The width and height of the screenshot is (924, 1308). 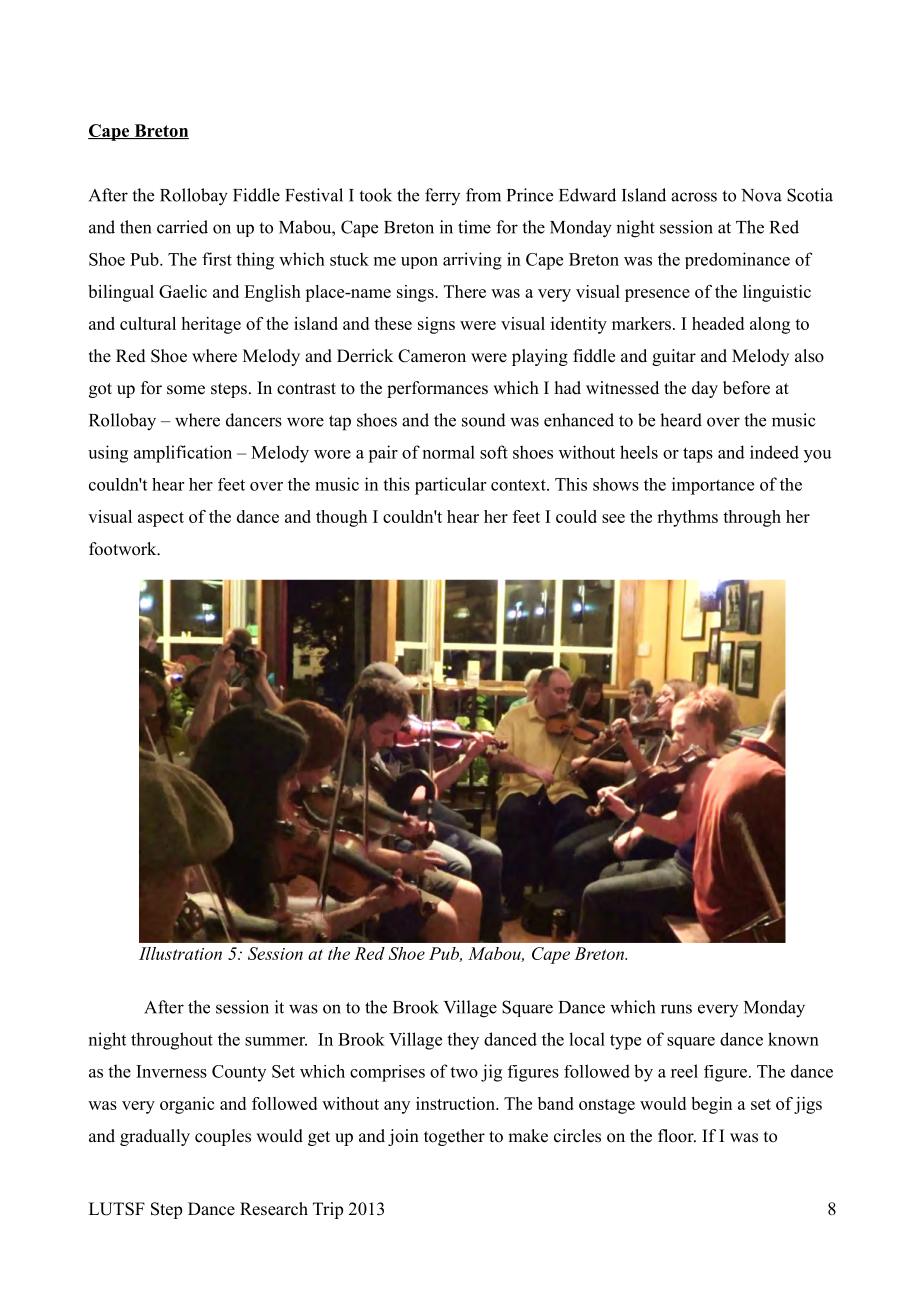 What do you see at coordinates (180, 953) in the screenshot?
I see `Illustration` at bounding box center [180, 953].
